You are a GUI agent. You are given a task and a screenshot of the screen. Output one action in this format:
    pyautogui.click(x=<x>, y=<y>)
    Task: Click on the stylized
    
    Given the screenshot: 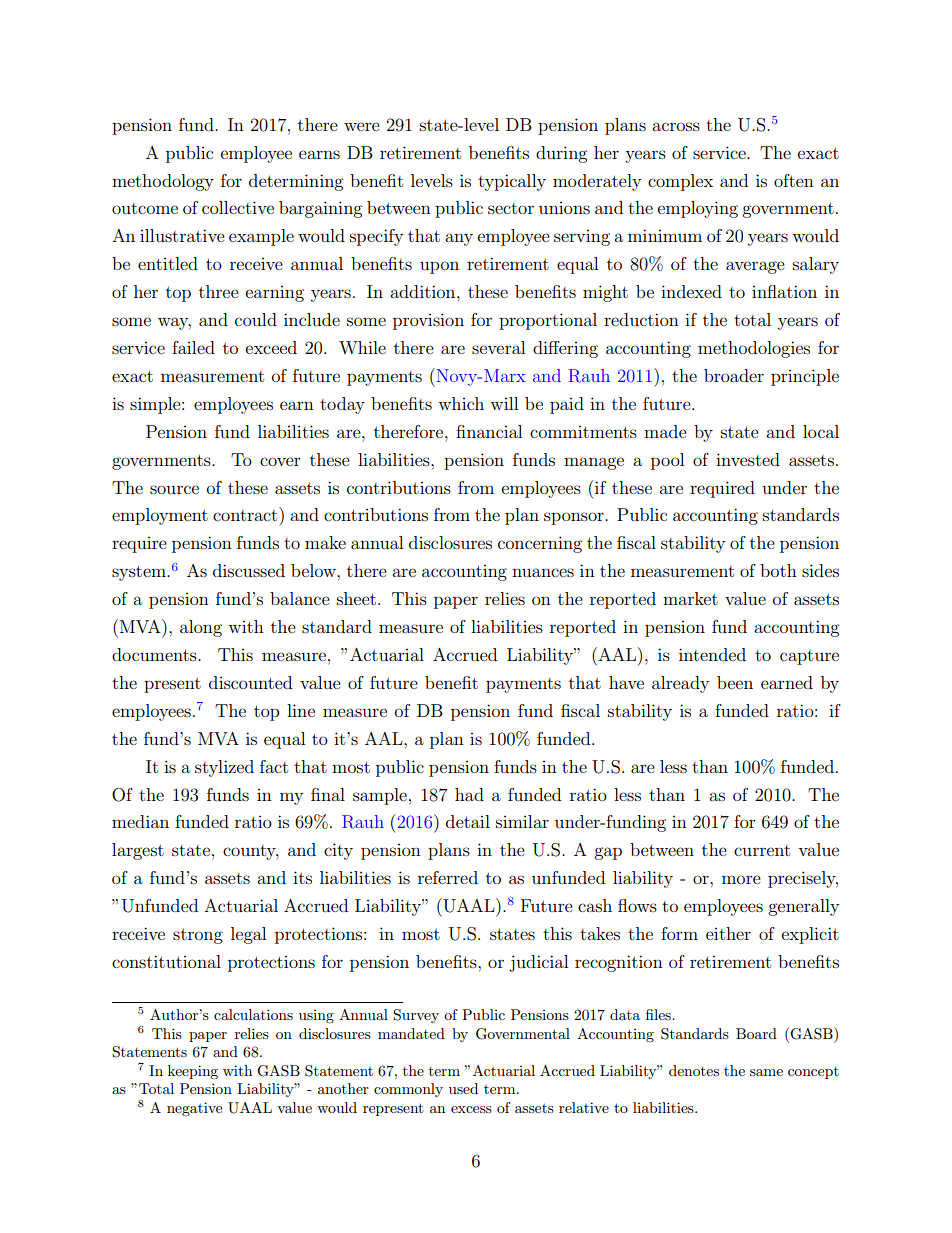 What is the action you would take?
    pyautogui.click(x=224, y=768)
